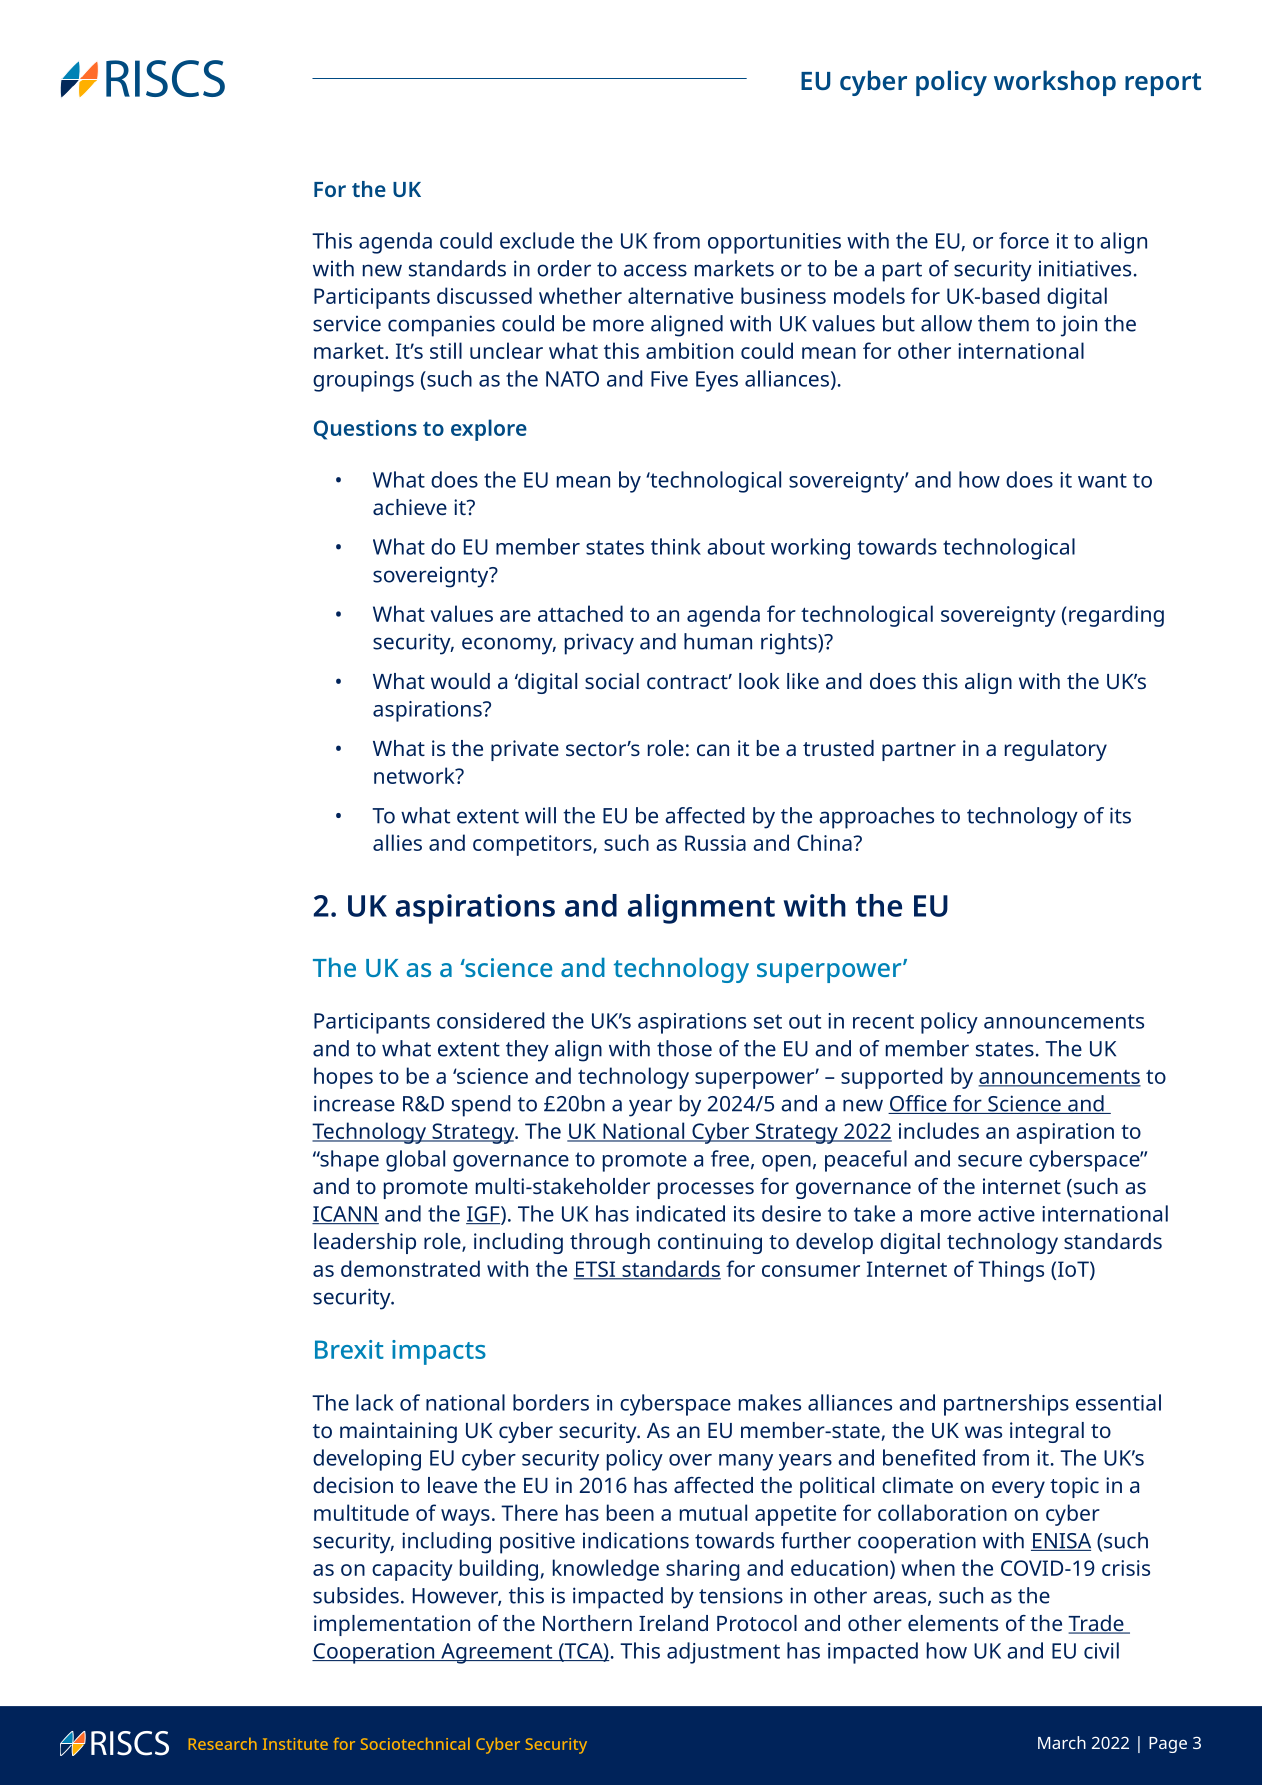  I want to click on opportunities, so click(774, 243).
